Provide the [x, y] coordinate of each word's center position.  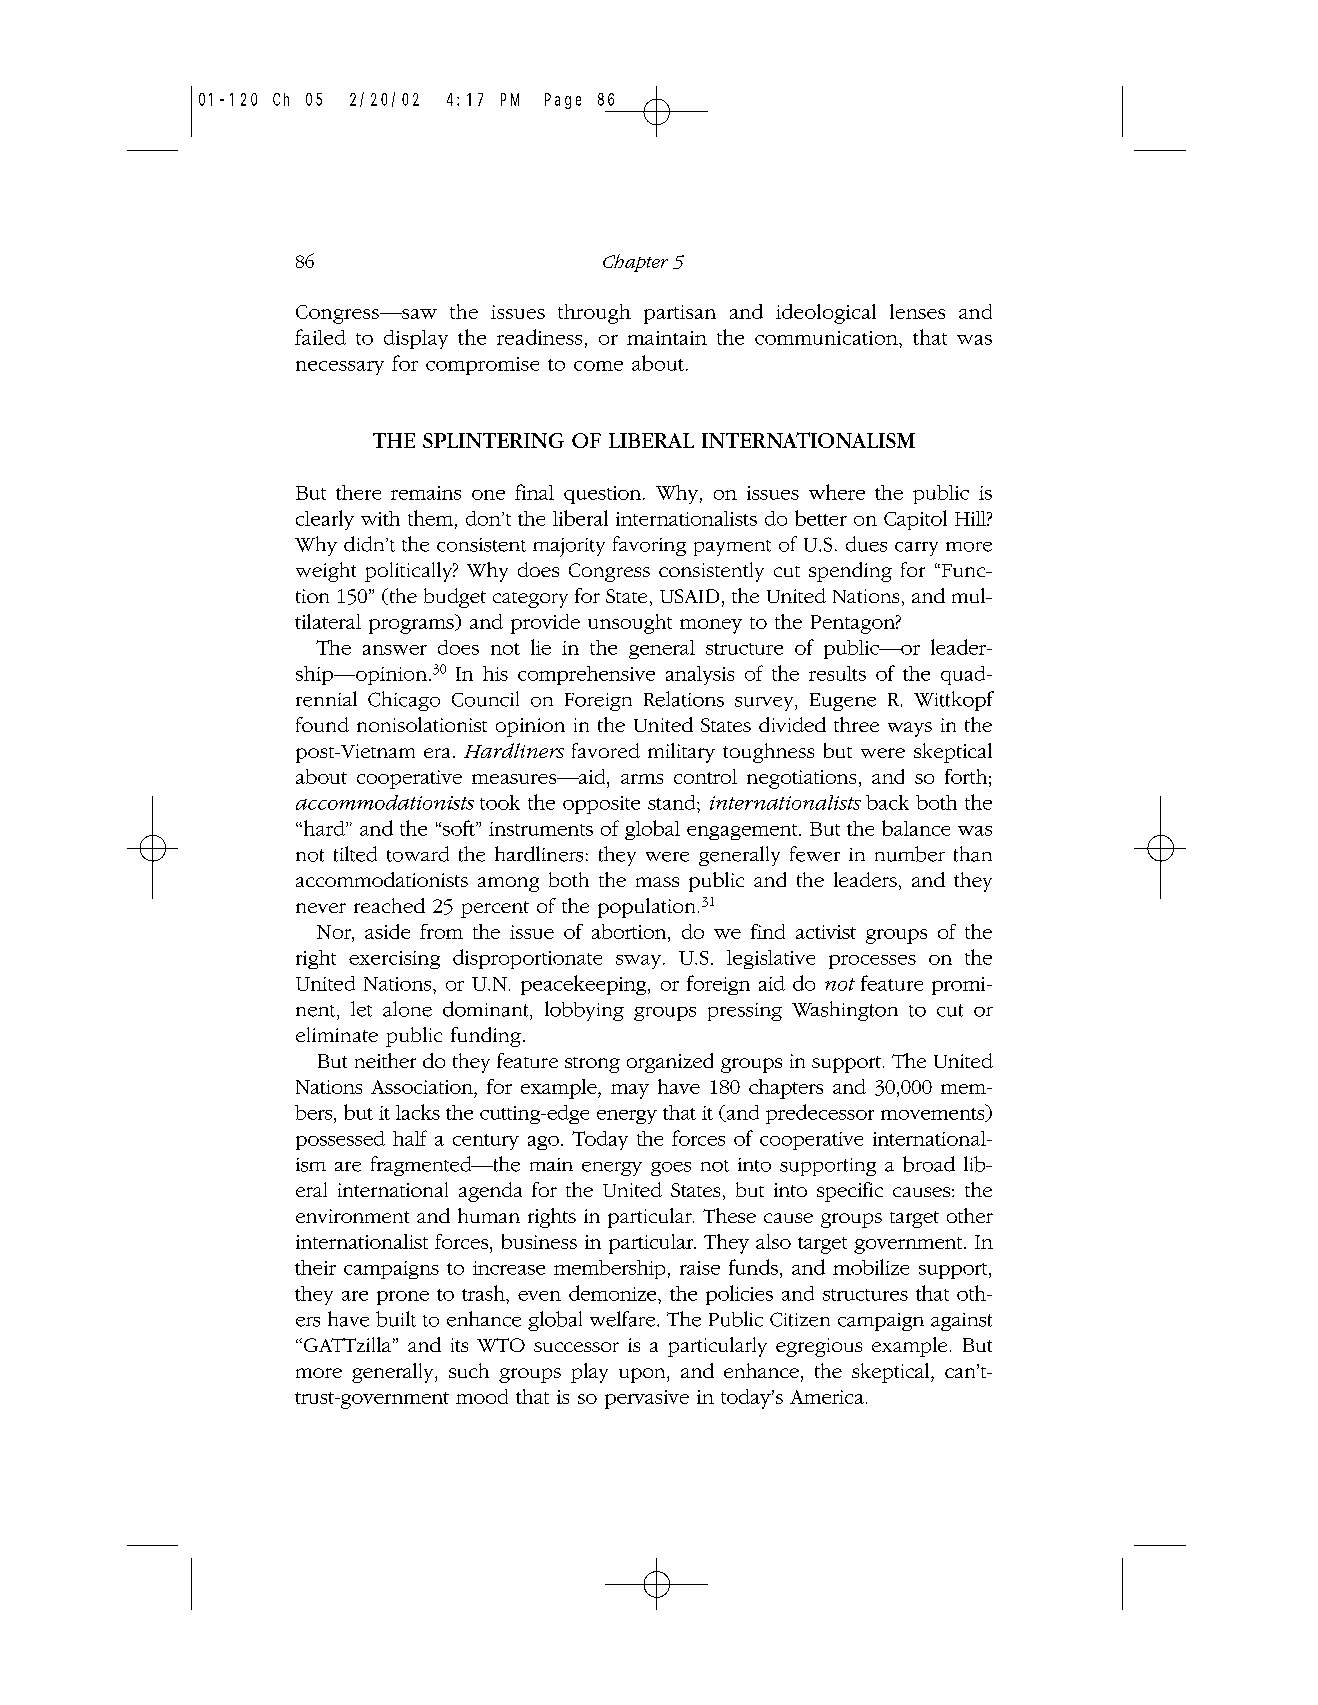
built [396, 1319]
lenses [917, 311]
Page [563, 101]
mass [657, 882]
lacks [418, 1112]
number [910, 854]
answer [395, 650]
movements [934, 1113]
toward [418, 854]
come [598, 366]
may [630, 1091]
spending [850, 572]
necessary [340, 368]
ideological [826, 314]
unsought [630, 624]
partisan [680, 314]
